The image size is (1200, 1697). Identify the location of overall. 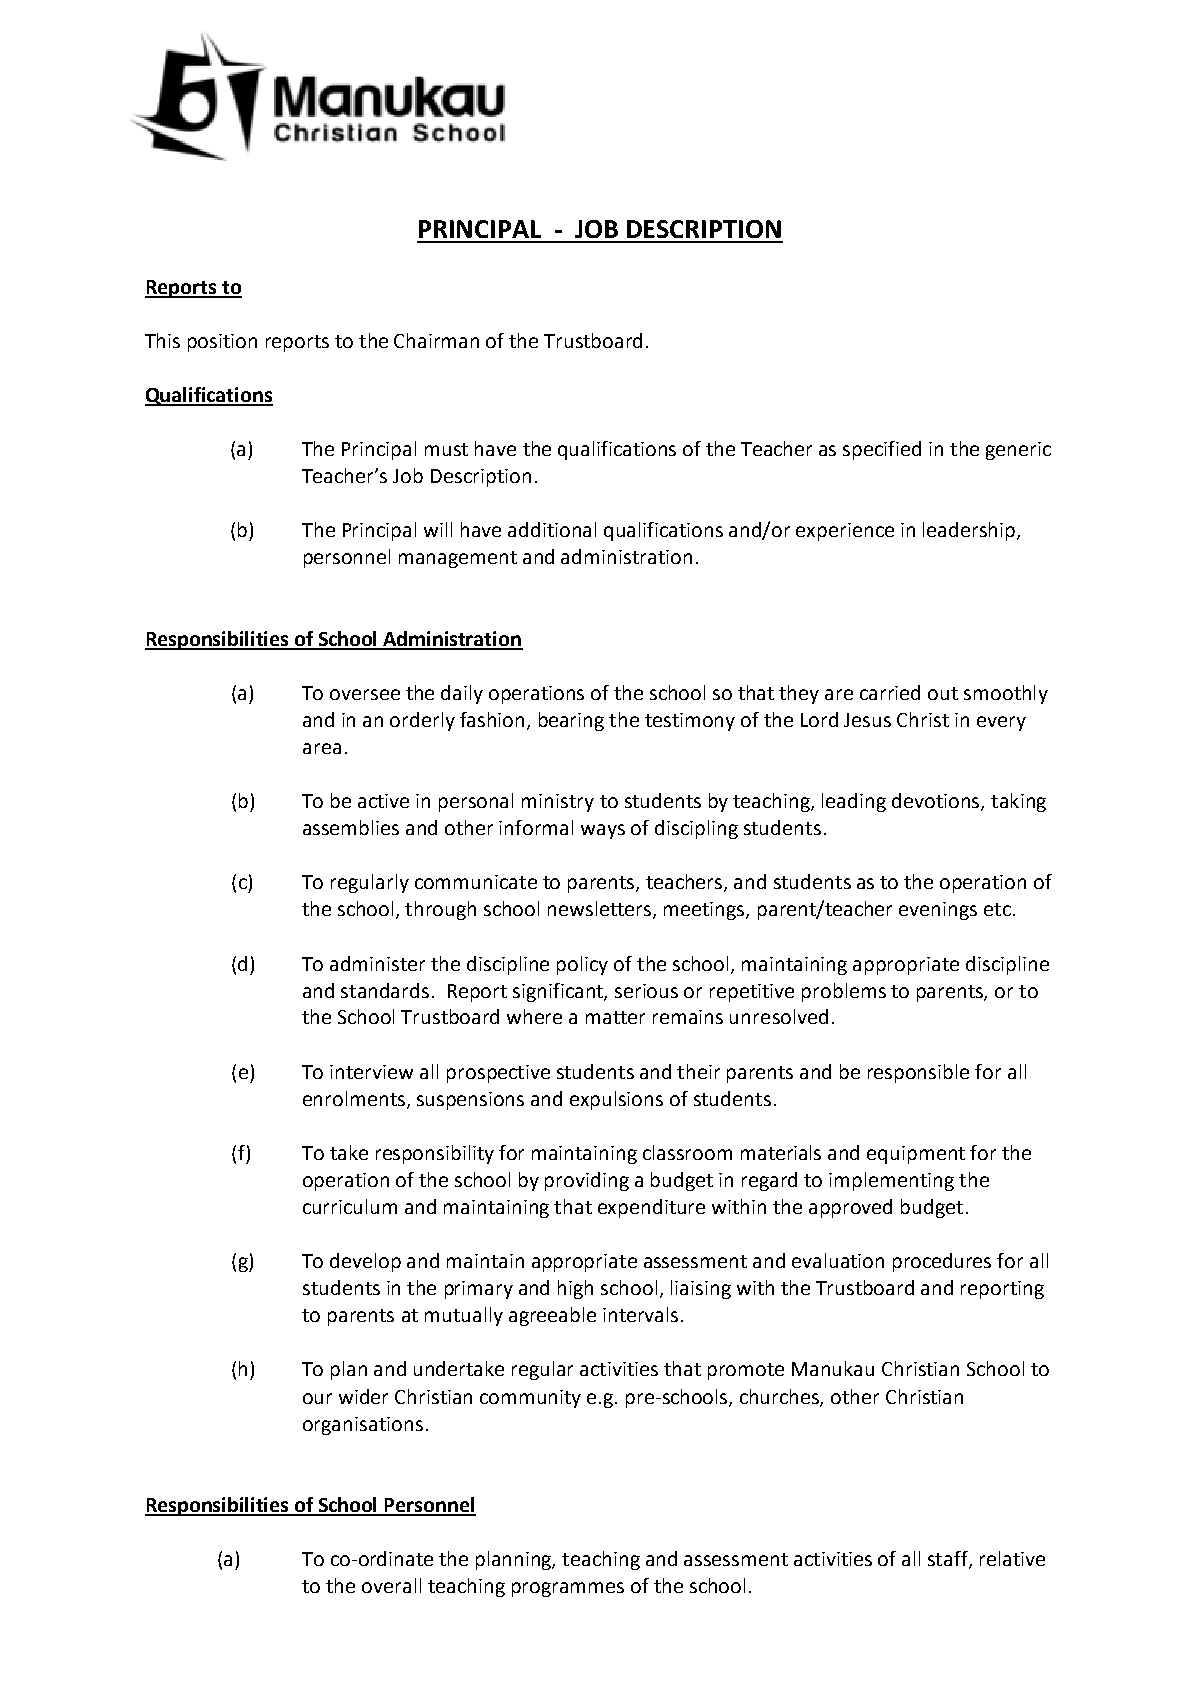
(391, 1585).
